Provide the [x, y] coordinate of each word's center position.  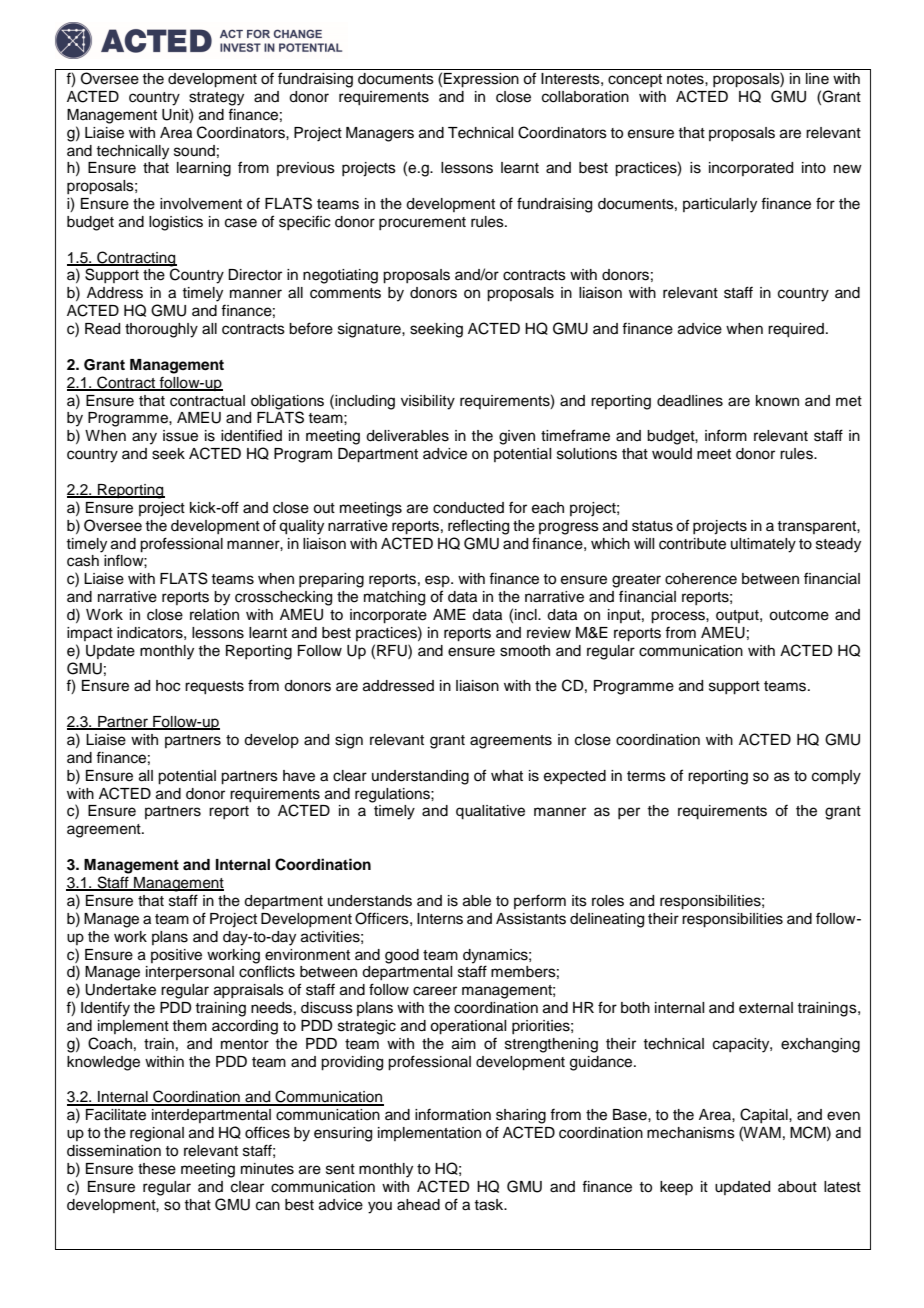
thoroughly [161, 330]
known [777, 400]
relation [214, 615]
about [797, 1187]
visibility [428, 402]
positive [176, 956]
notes [686, 79]
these [157, 1169]
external [766, 1008]
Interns [440, 919]
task [490, 1205]
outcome [799, 615]
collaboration [585, 97]
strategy [216, 99]
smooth [525, 651]
